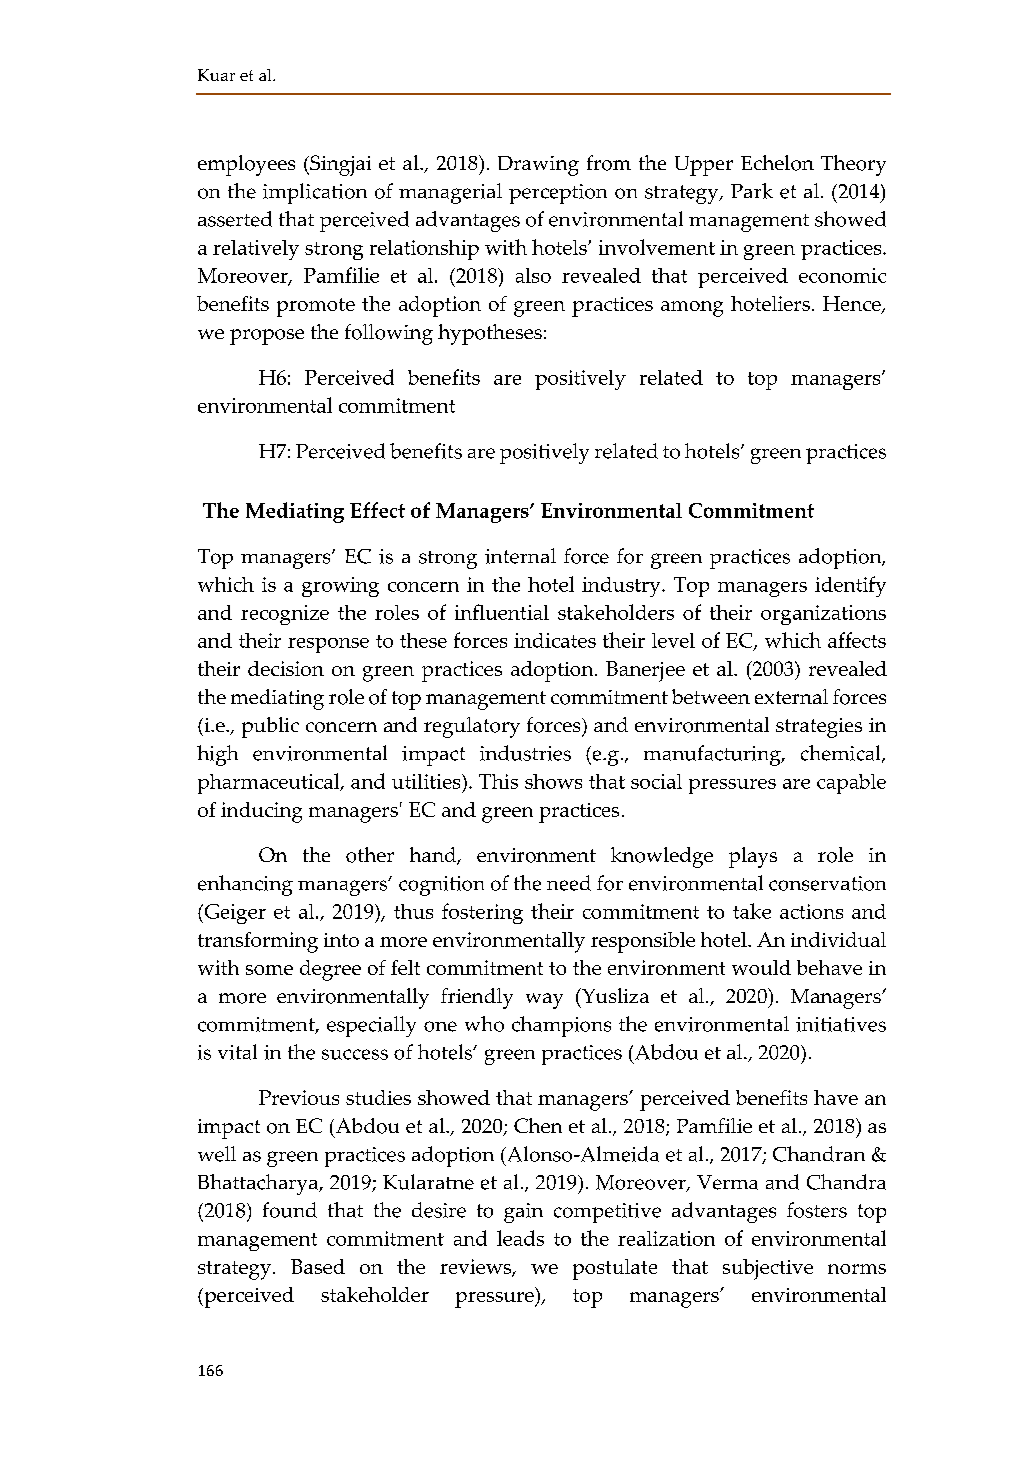 The height and width of the image is (1464, 1035). What do you see at coordinates (811, 911) in the image?
I see `actions` at bounding box center [811, 911].
